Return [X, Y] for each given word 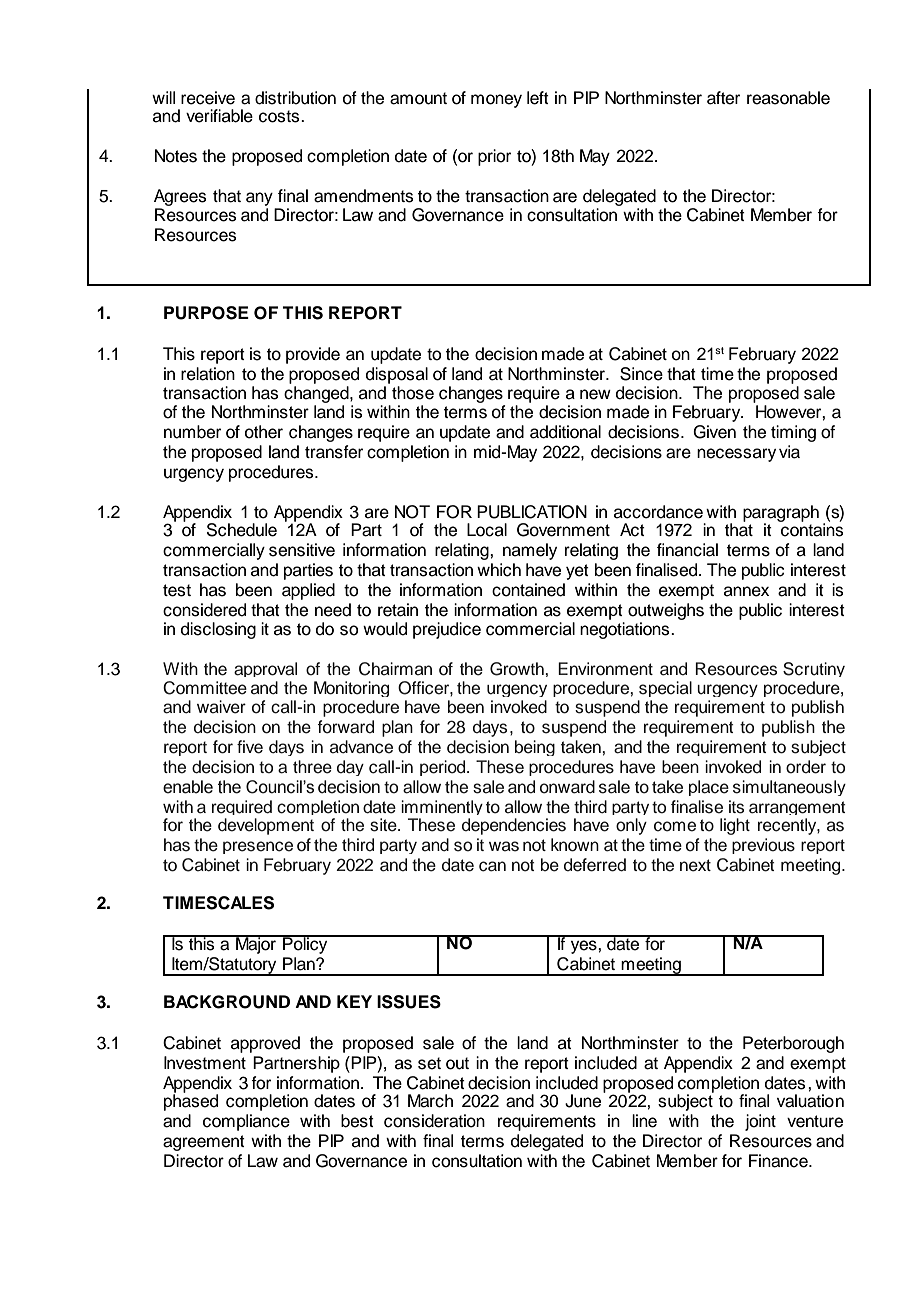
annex [746, 591]
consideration [434, 1121]
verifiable [219, 116]
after [723, 98]
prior [494, 157]
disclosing [218, 630]
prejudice [447, 630]
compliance [246, 1122]
